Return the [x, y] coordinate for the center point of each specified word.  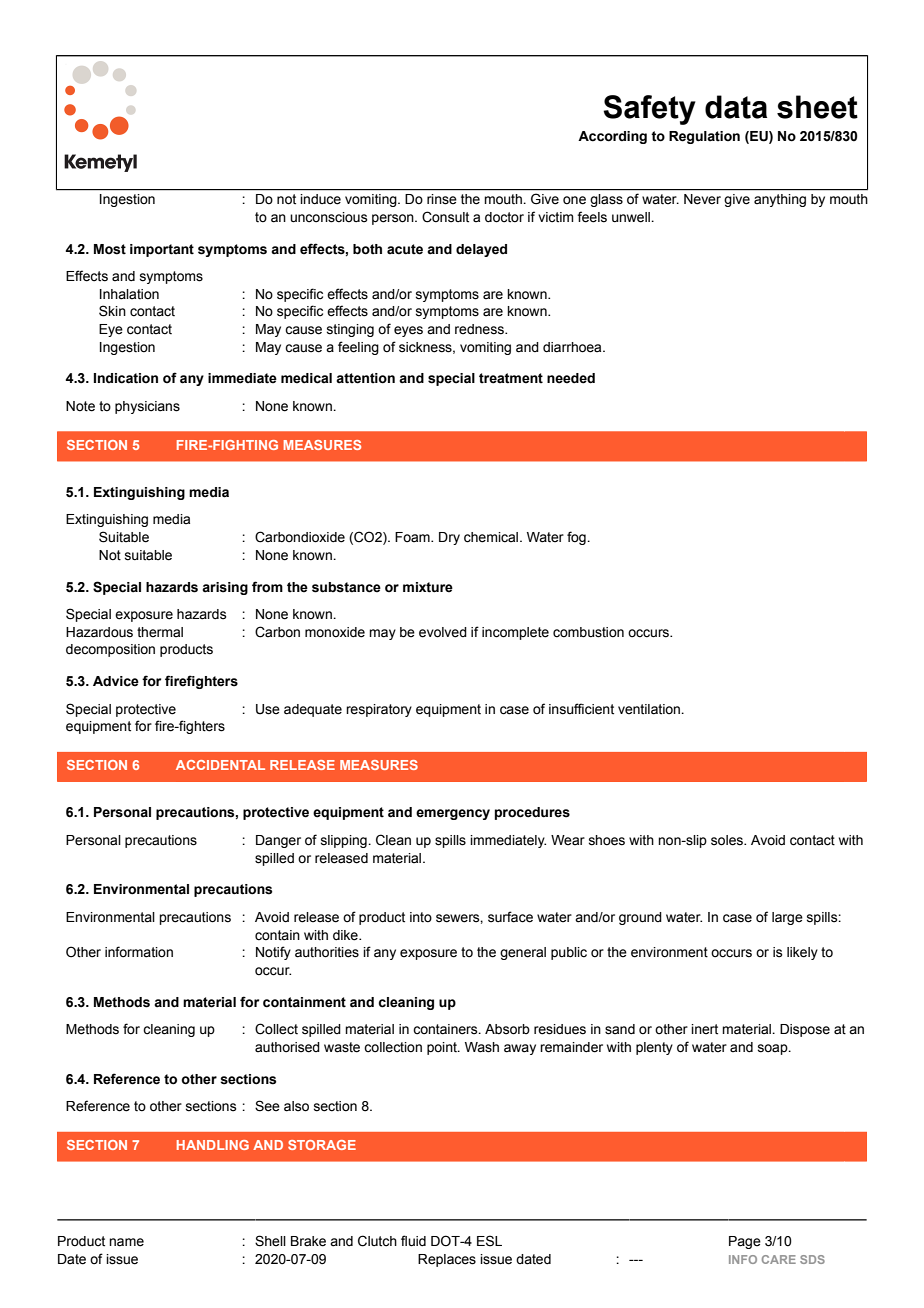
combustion [588, 632]
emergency [453, 814]
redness [480, 329]
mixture [428, 587]
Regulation [704, 137]
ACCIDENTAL [220, 765]
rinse [441, 199]
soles [728, 840]
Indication [126, 378]
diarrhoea [573, 347]
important [162, 250]
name [126, 1242]
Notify [273, 953]
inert [704, 1029]
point [443, 1048]
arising [225, 588]
